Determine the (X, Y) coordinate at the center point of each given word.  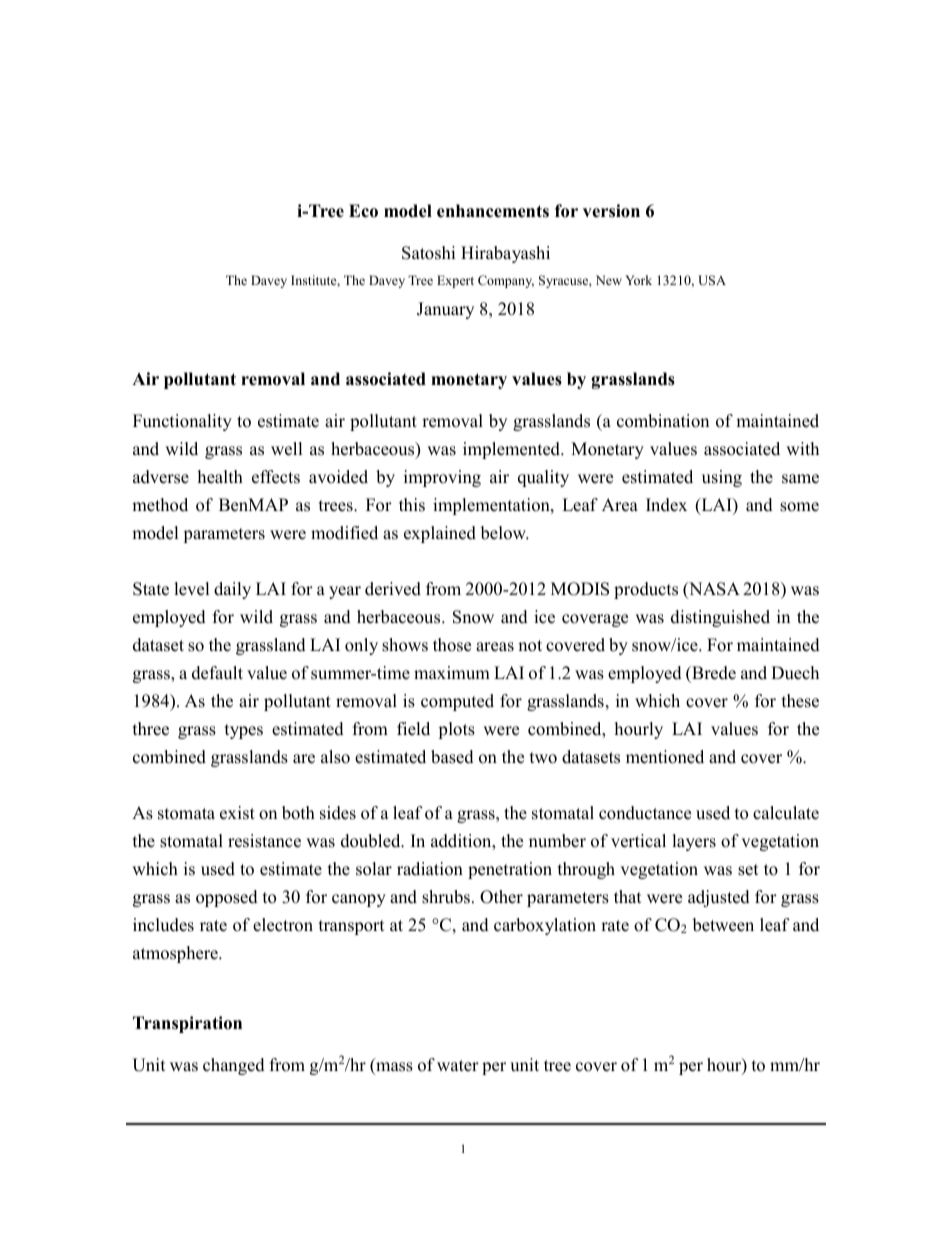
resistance (264, 841)
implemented (513, 450)
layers (694, 842)
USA (712, 280)
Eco (363, 211)
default (217, 673)
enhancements (493, 211)
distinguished (720, 618)
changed (234, 1066)
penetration (510, 870)
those (452, 645)
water (458, 1066)
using (722, 478)
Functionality (182, 422)
